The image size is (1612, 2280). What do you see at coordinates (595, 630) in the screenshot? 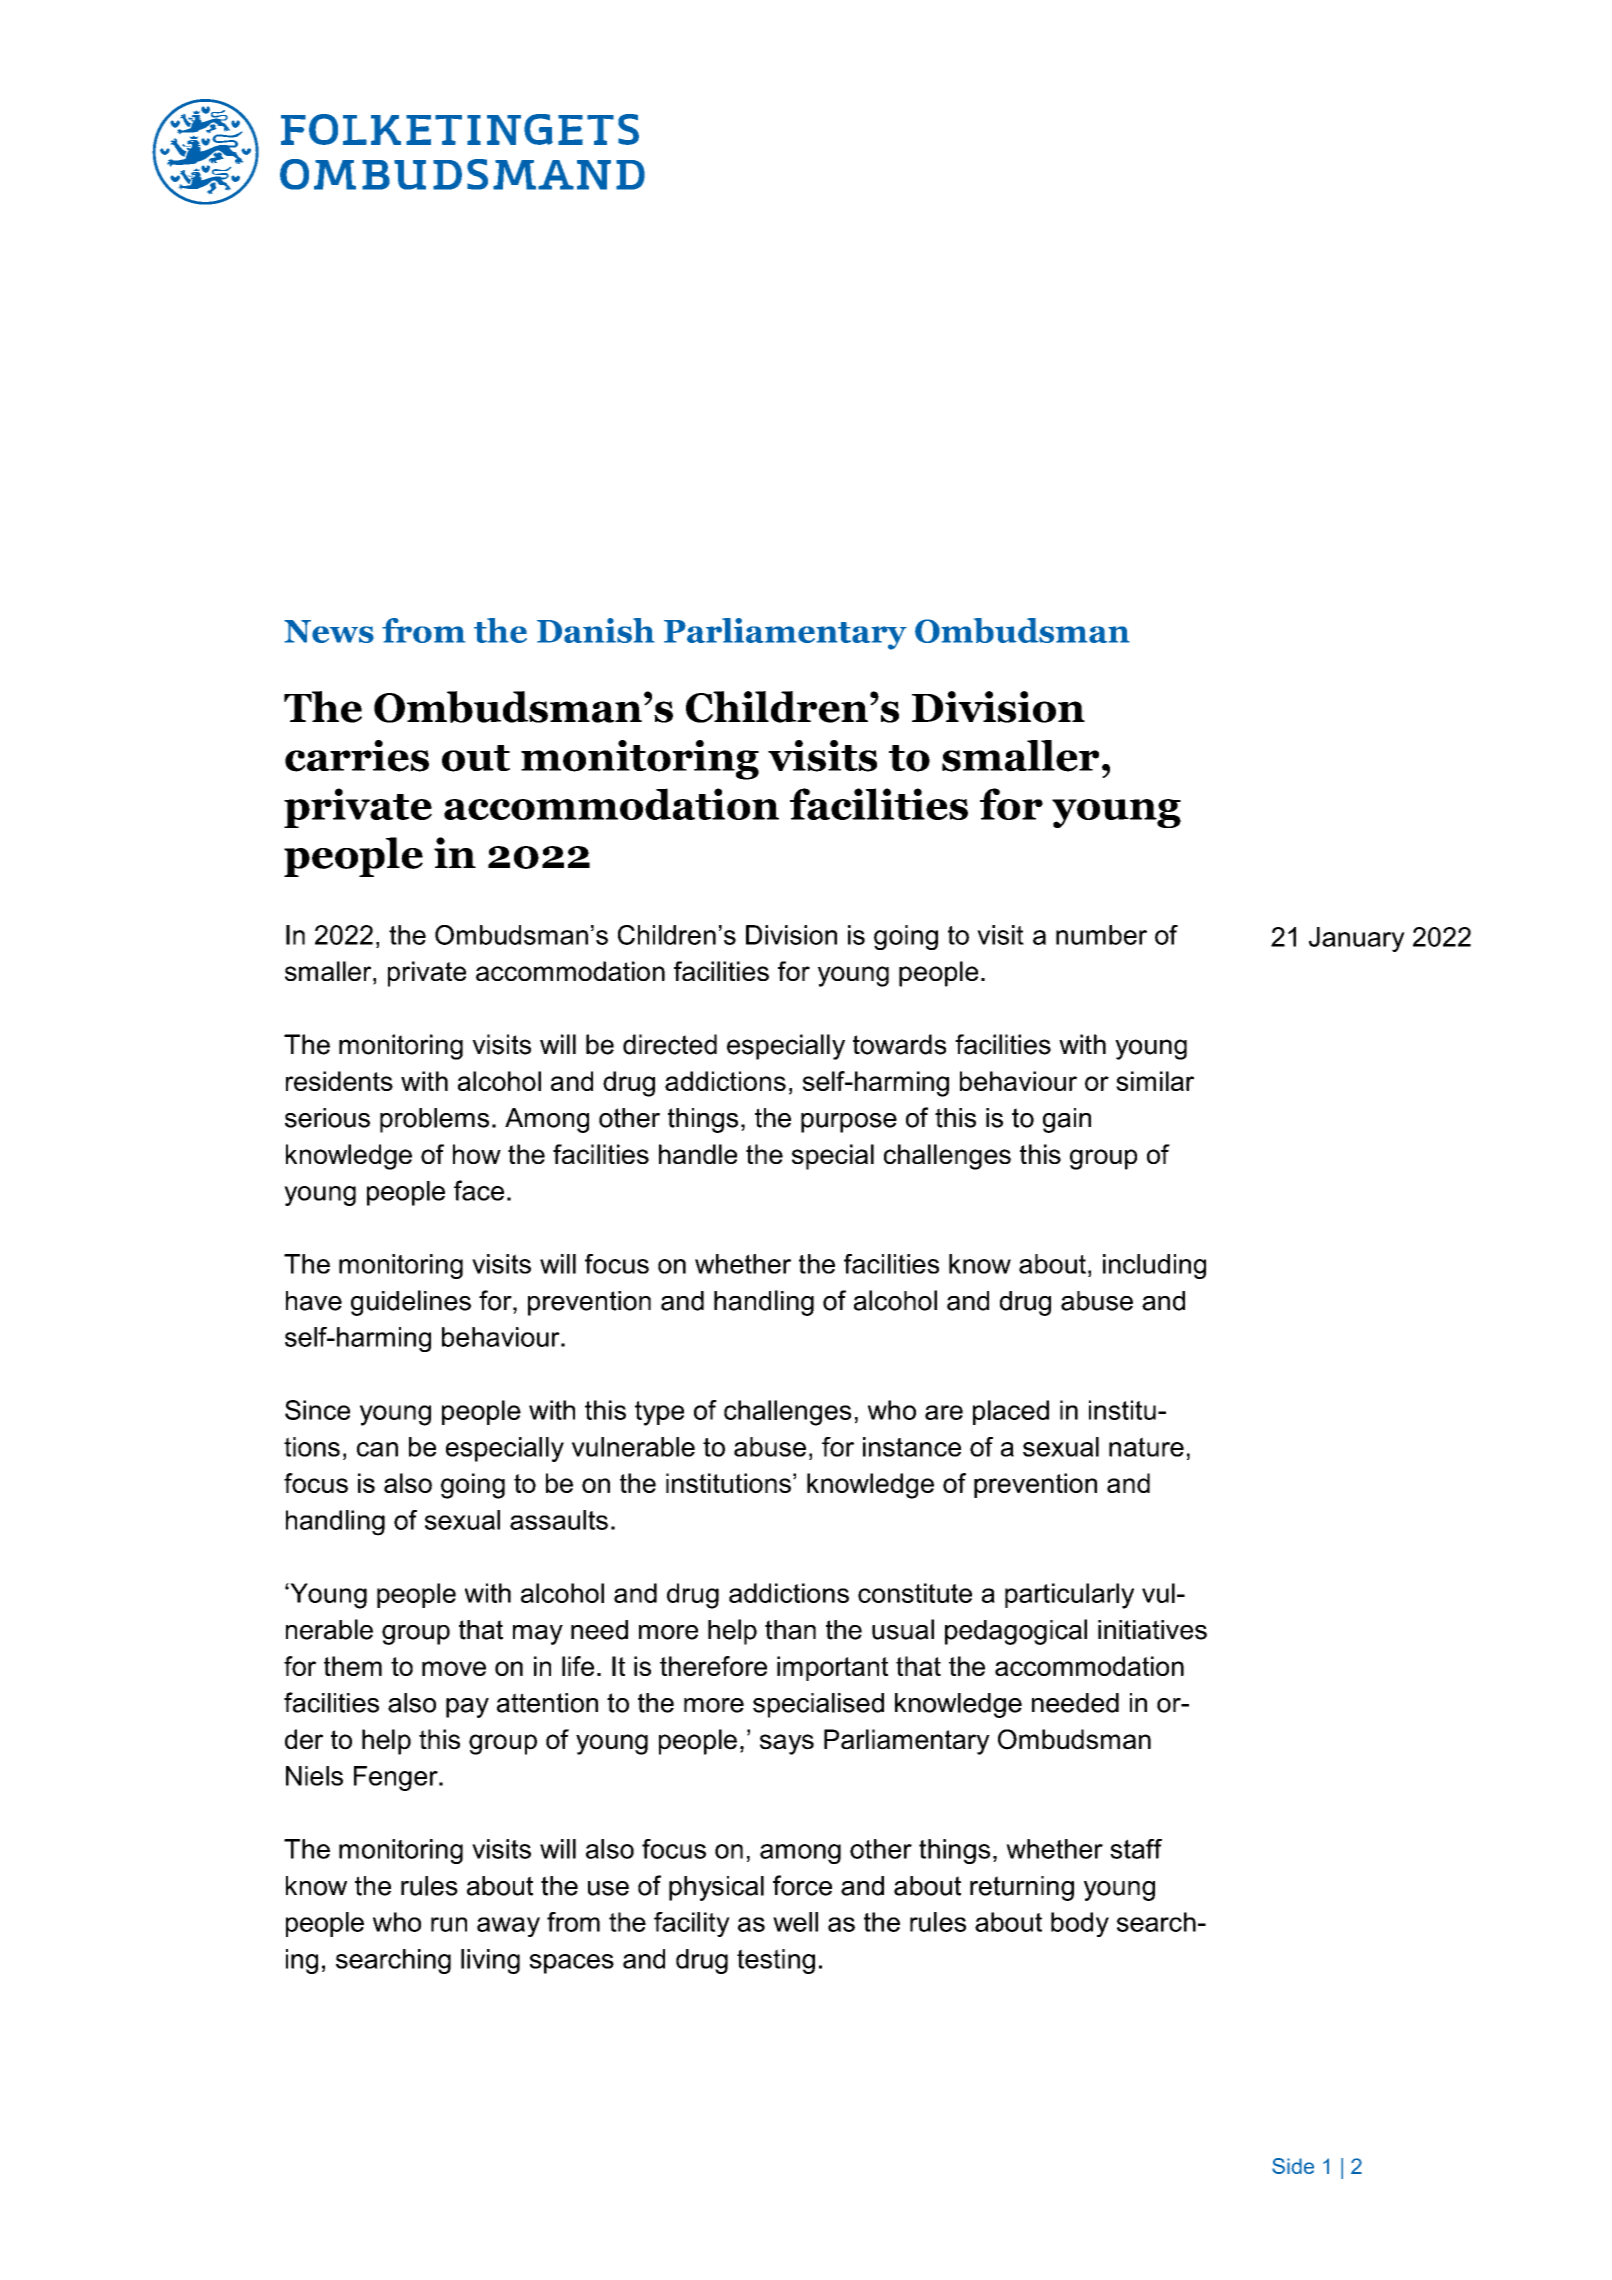
I see `Danish` at bounding box center [595, 630].
